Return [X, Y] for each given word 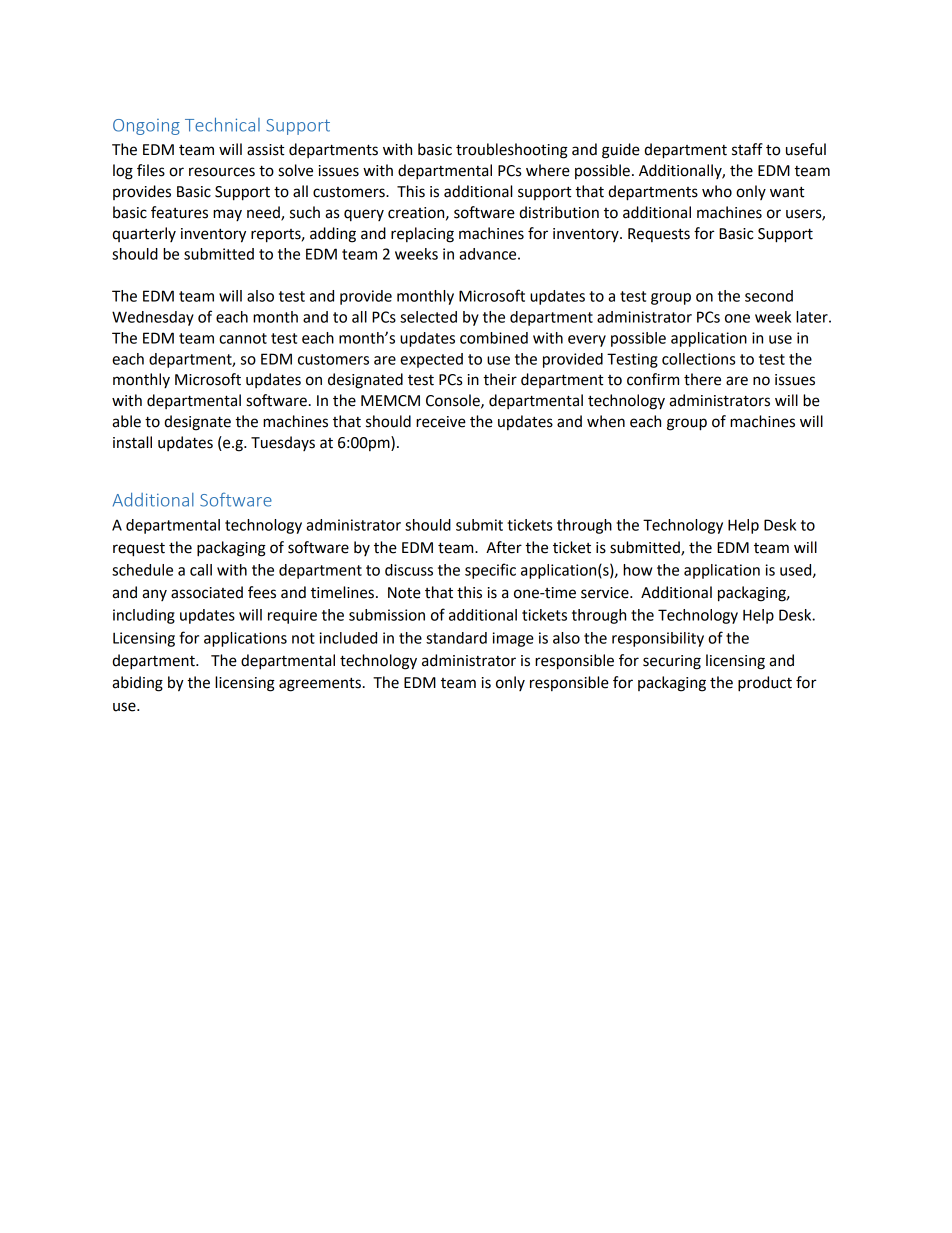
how [637, 570]
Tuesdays [283, 443]
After [504, 547]
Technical [222, 125]
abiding [137, 684]
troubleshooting [512, 151]
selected [428, 317]
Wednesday [153, 318]
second [769, 296]
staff [747, 149]
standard [456, 638]
